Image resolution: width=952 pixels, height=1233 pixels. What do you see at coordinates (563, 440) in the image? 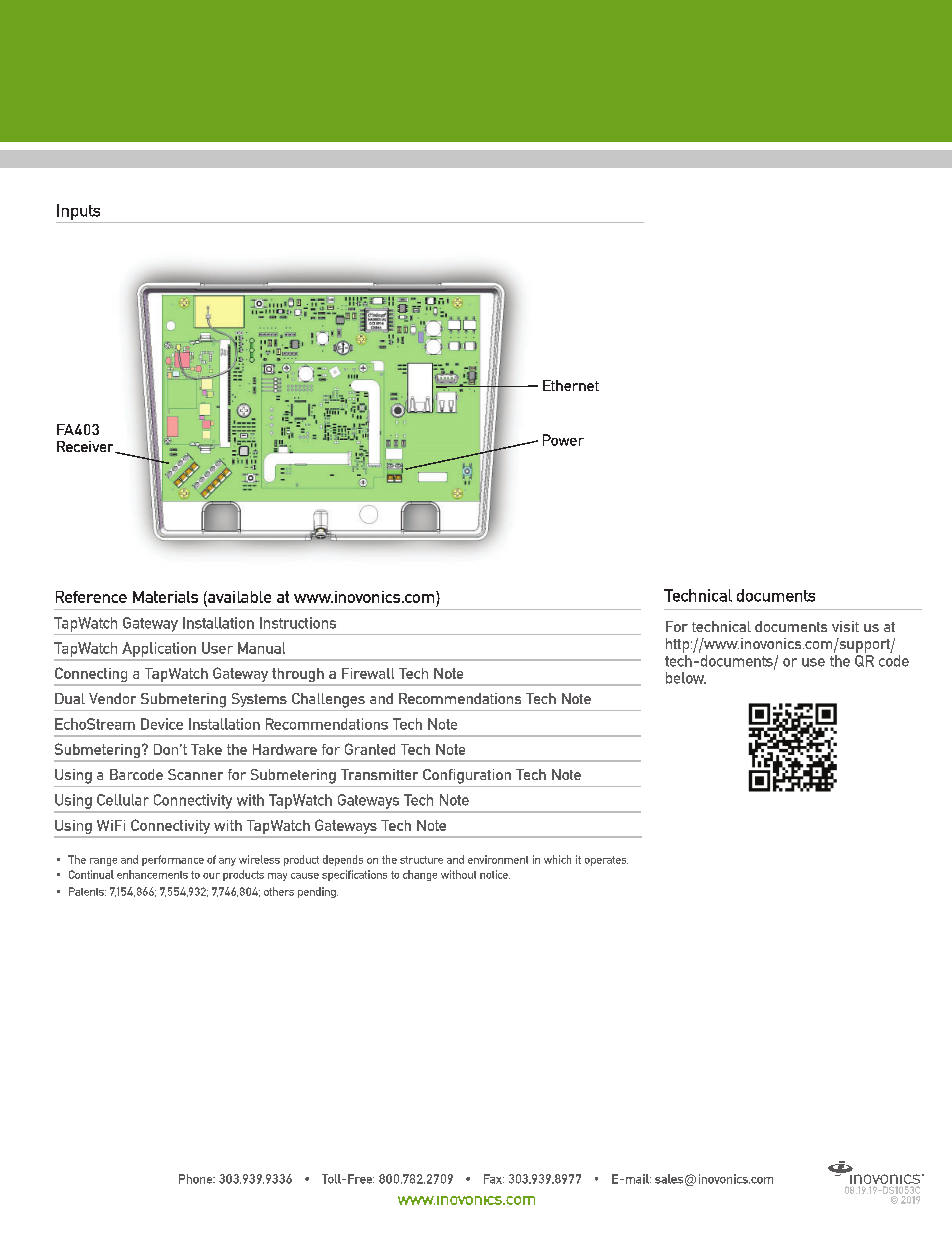
I see `Power` at bounding box center [563, 440].
